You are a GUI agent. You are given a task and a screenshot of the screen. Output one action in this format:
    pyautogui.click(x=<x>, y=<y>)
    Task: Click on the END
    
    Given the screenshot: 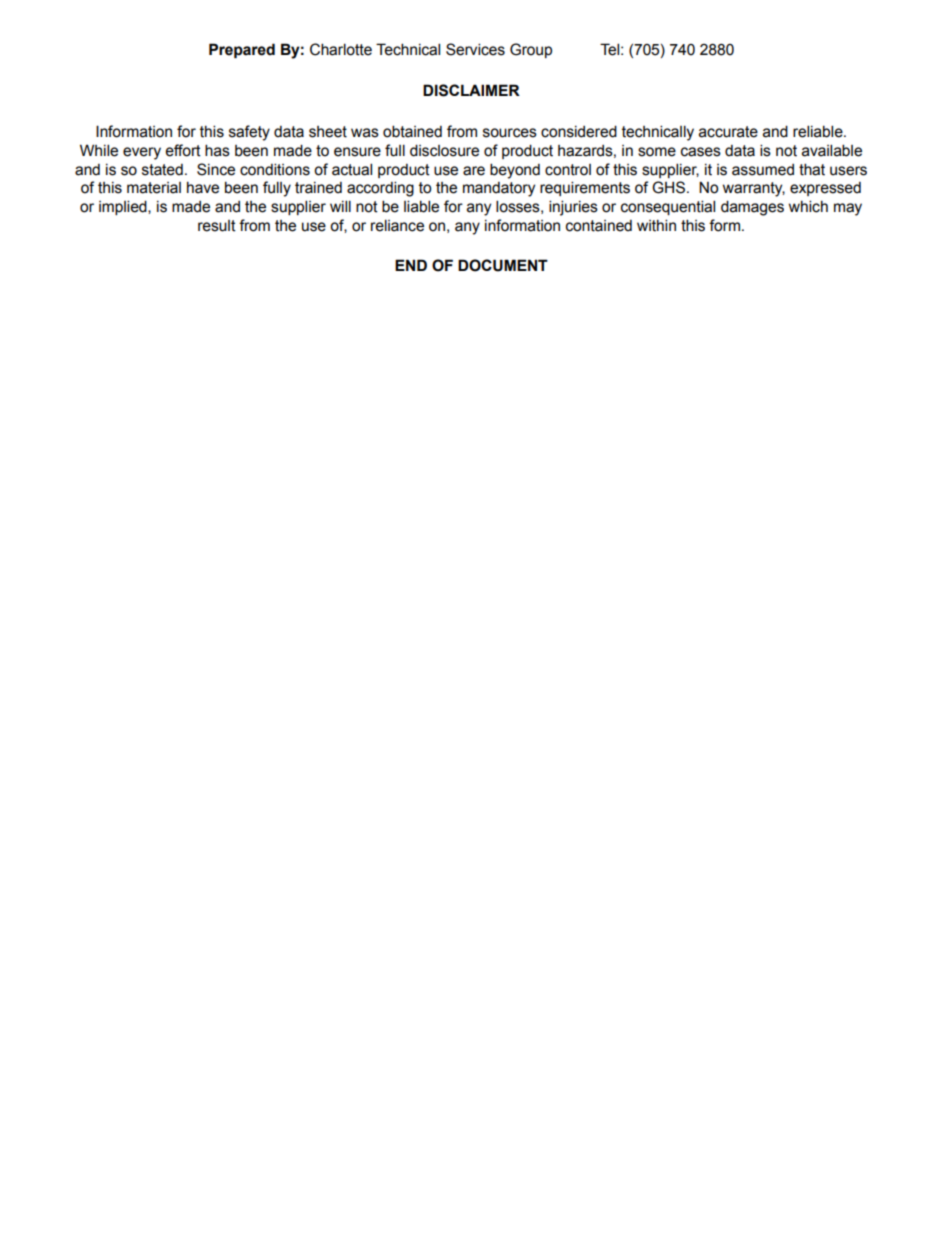 What is the action you would take?
    pyautogui.click(x=411, y=265)
